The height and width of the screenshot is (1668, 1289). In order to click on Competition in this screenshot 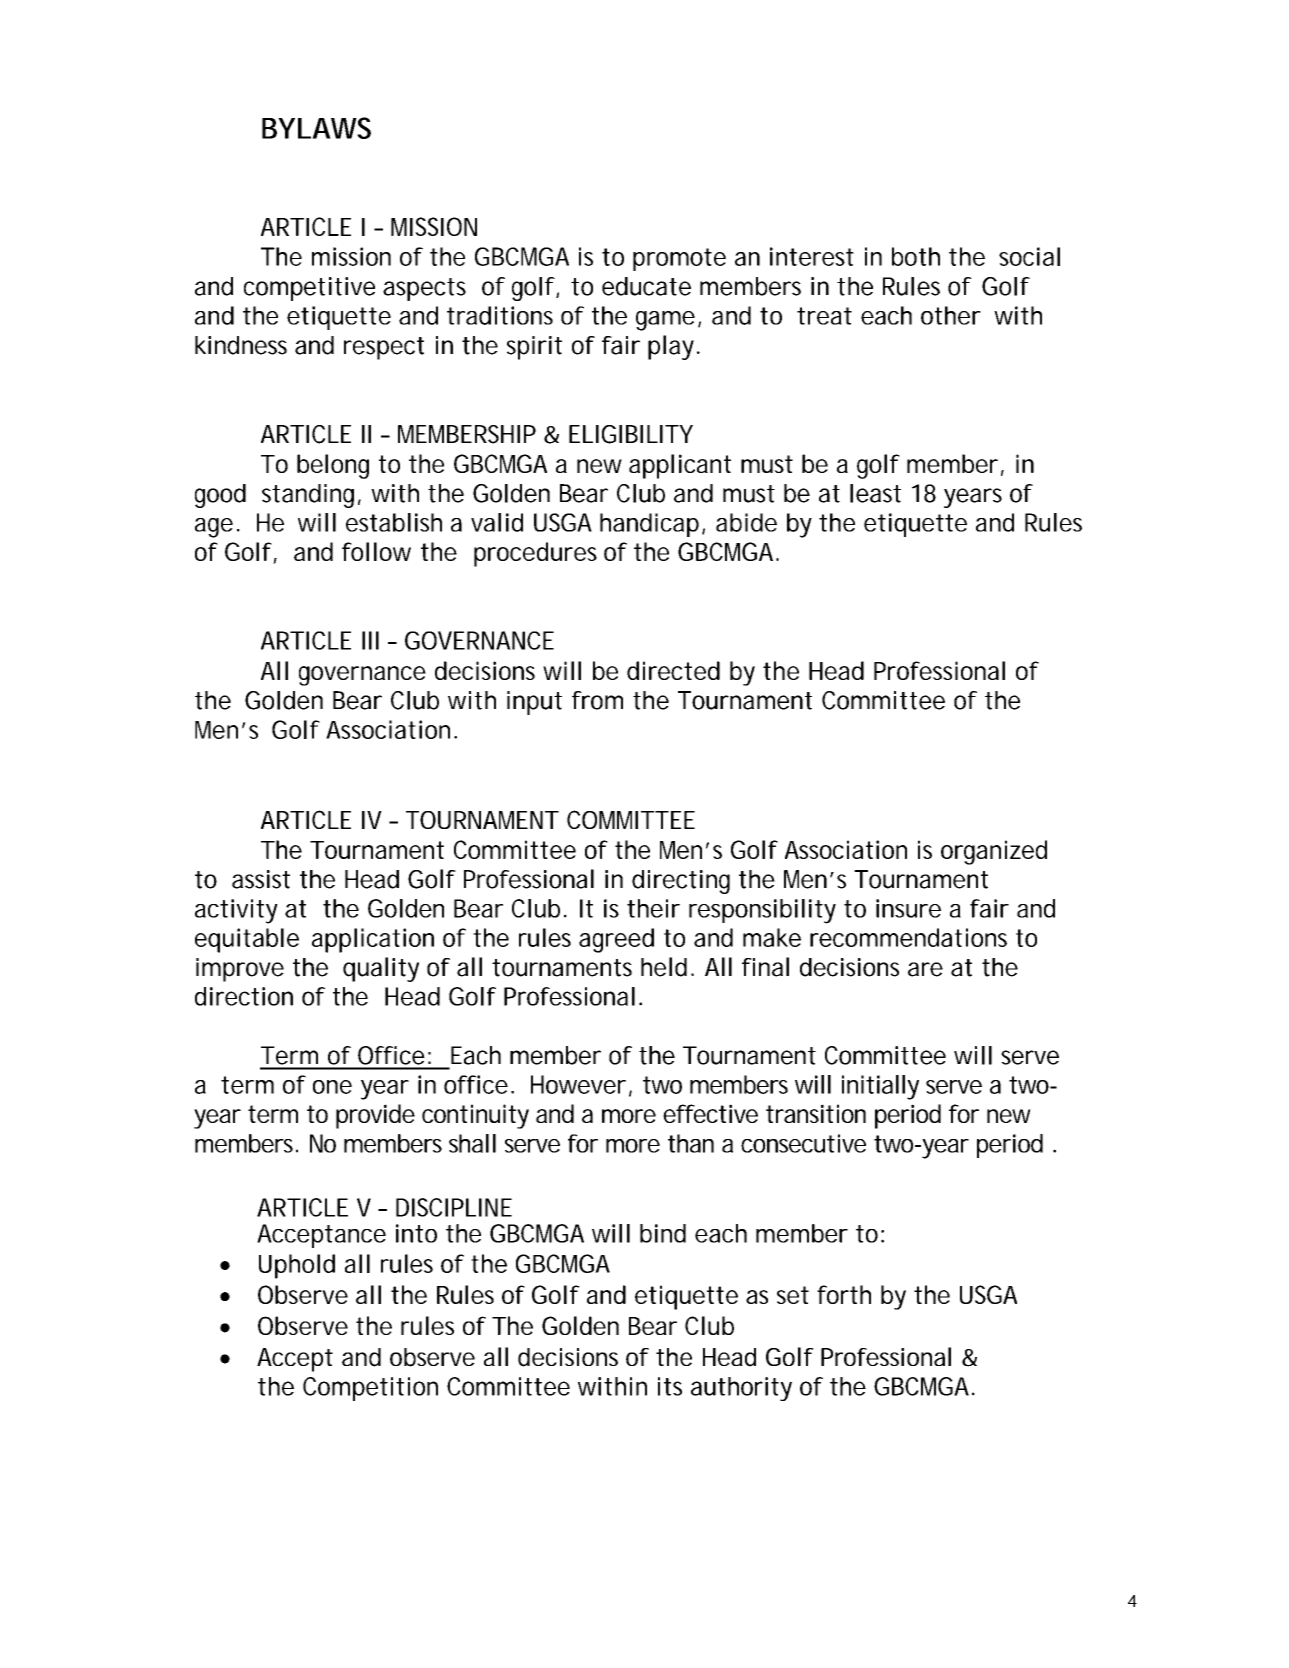, I will do `click(370, 1389)`.
